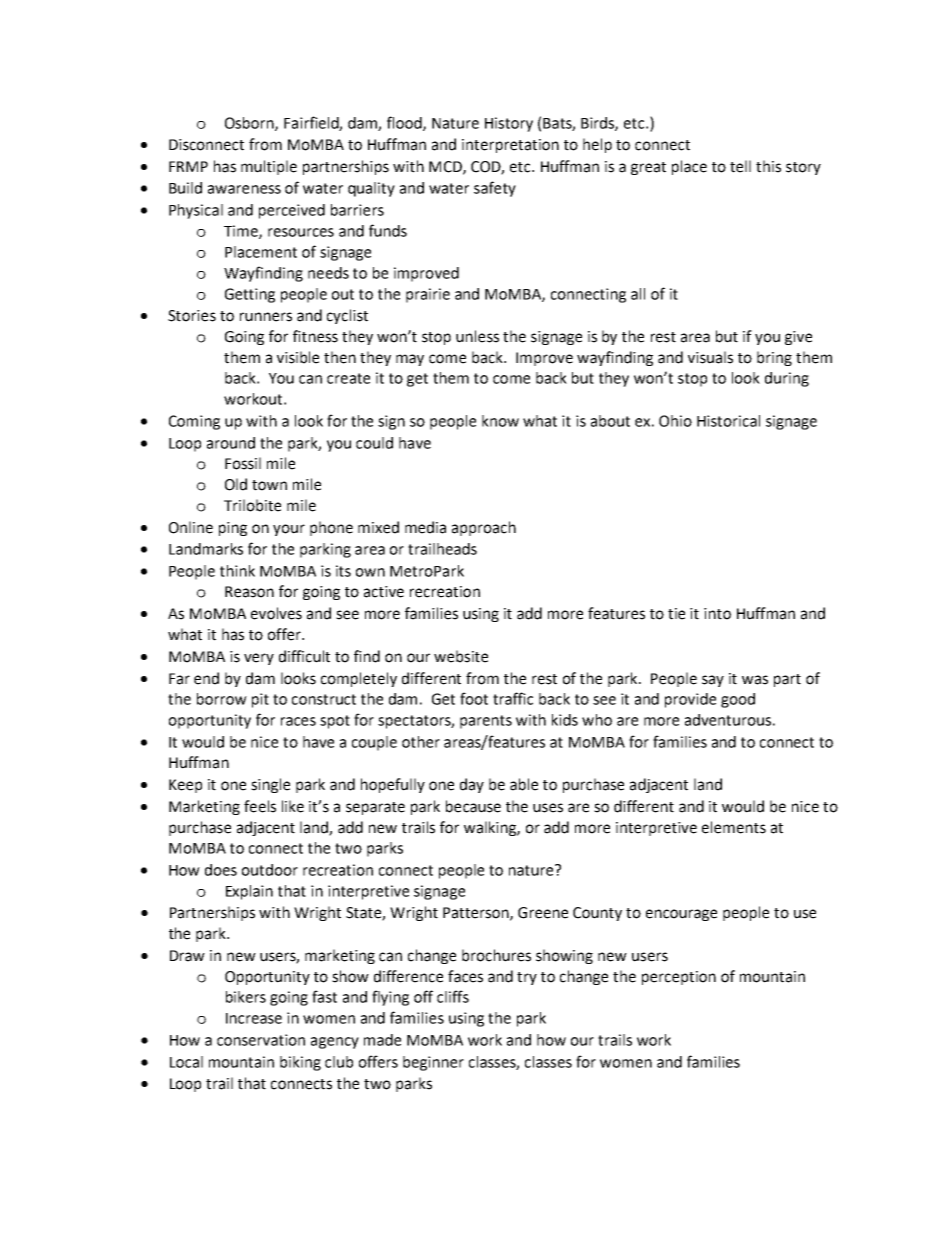 This screenshot has height=1233, width=952. What do you see at coordinates (269, 167) in the screenshot?
I see `multiple` at bounding box center [269, 167].
